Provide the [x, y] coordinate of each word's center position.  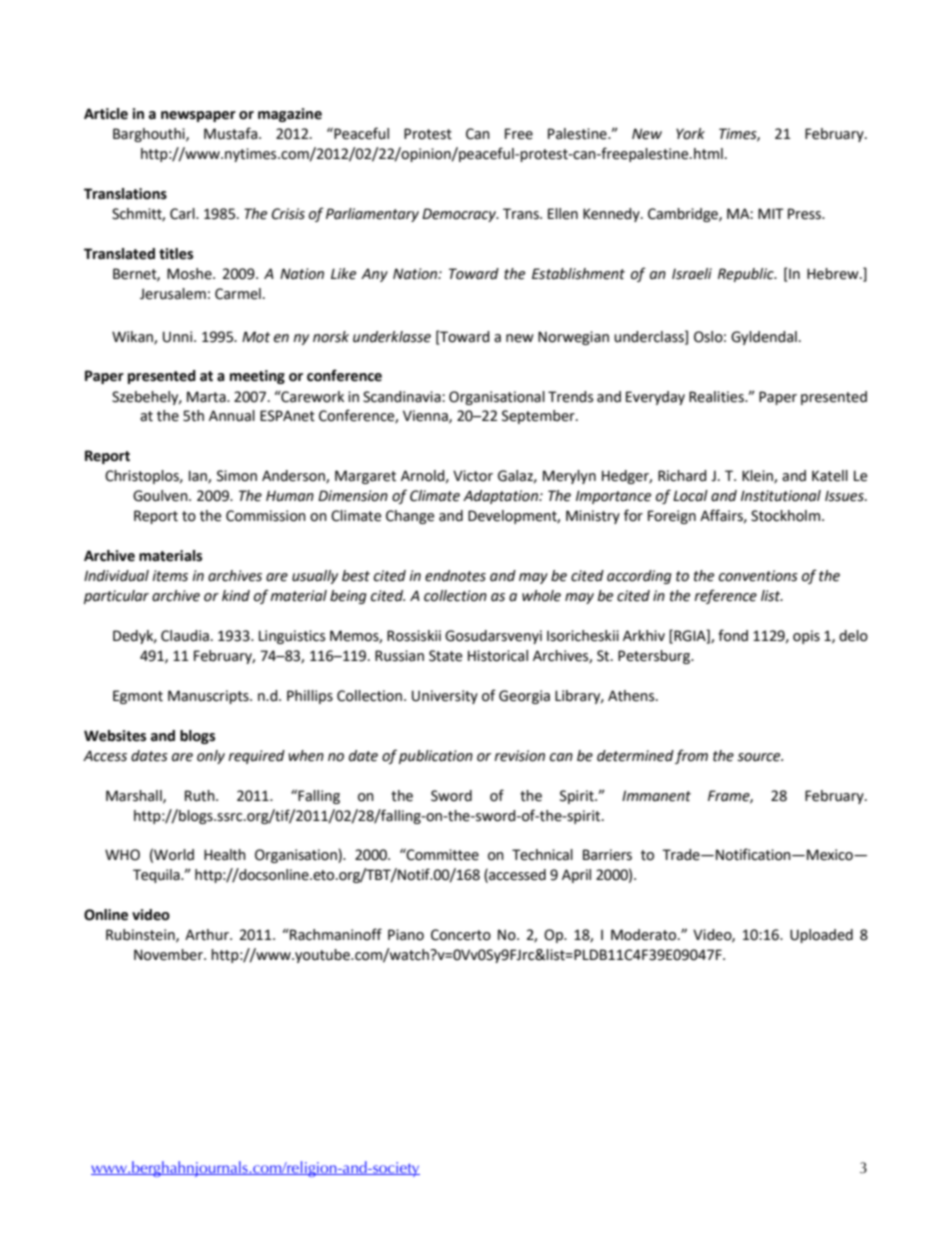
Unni [179, 337]
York [690, 134]
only [211, 757]
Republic [747, 275]
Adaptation [501, 497]
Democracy [460, 215]
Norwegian [573, 338]
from [691, 756]
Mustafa [232, 133]
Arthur [208, 935]
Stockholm [785, 516]
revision [519, 756]
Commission [266, 516]
